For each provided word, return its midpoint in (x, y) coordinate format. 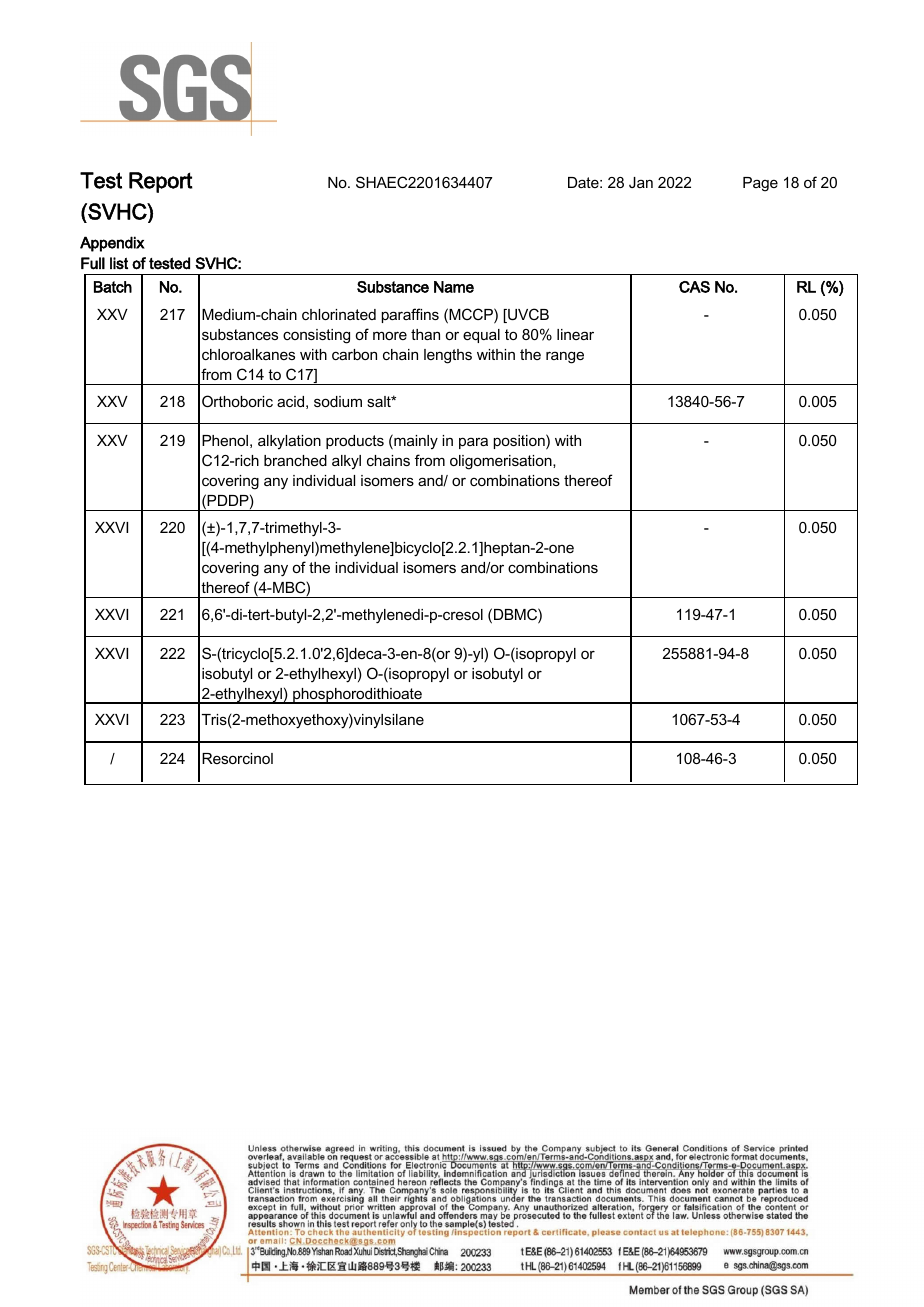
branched (295, 460)
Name (454, 287)
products (355, 442)
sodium (338, 401)
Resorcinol (237, 758)
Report (161, 182)
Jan (641, 182)
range (565, 357)
